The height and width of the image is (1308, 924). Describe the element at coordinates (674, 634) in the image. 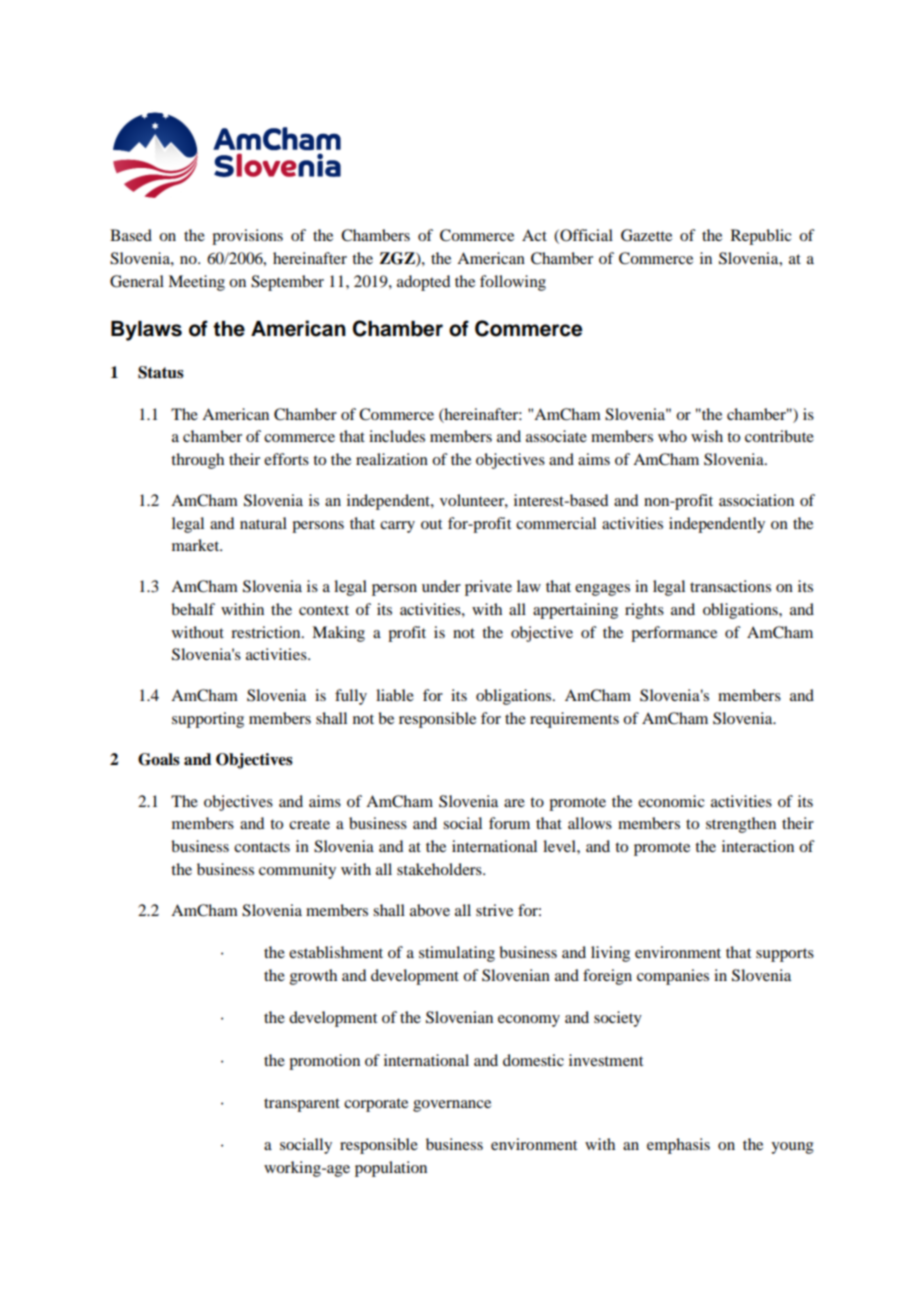

I see `performance` at that location.
